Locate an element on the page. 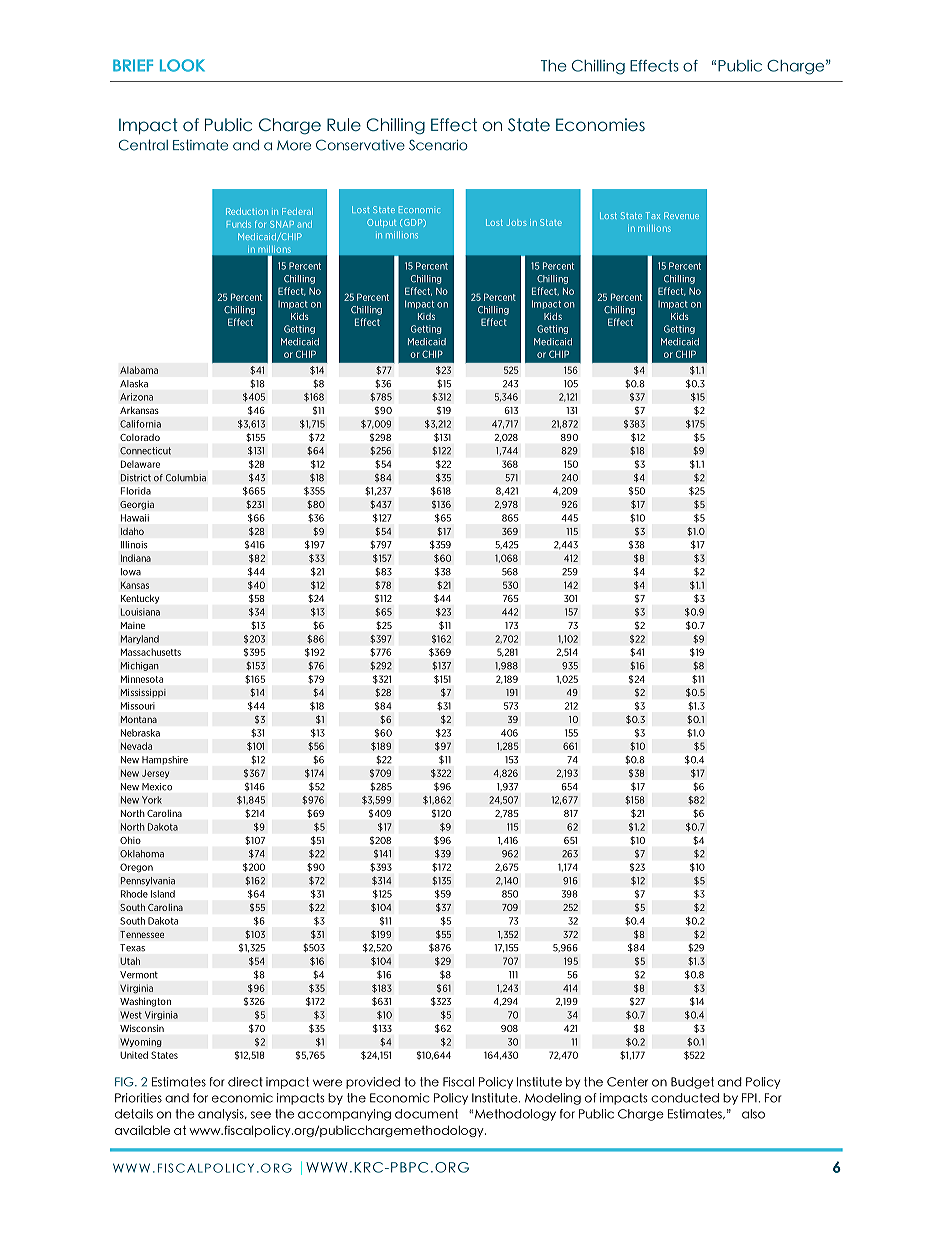 This page has width=952, height=1233. Mexico is located at coordinates (157, 787).
